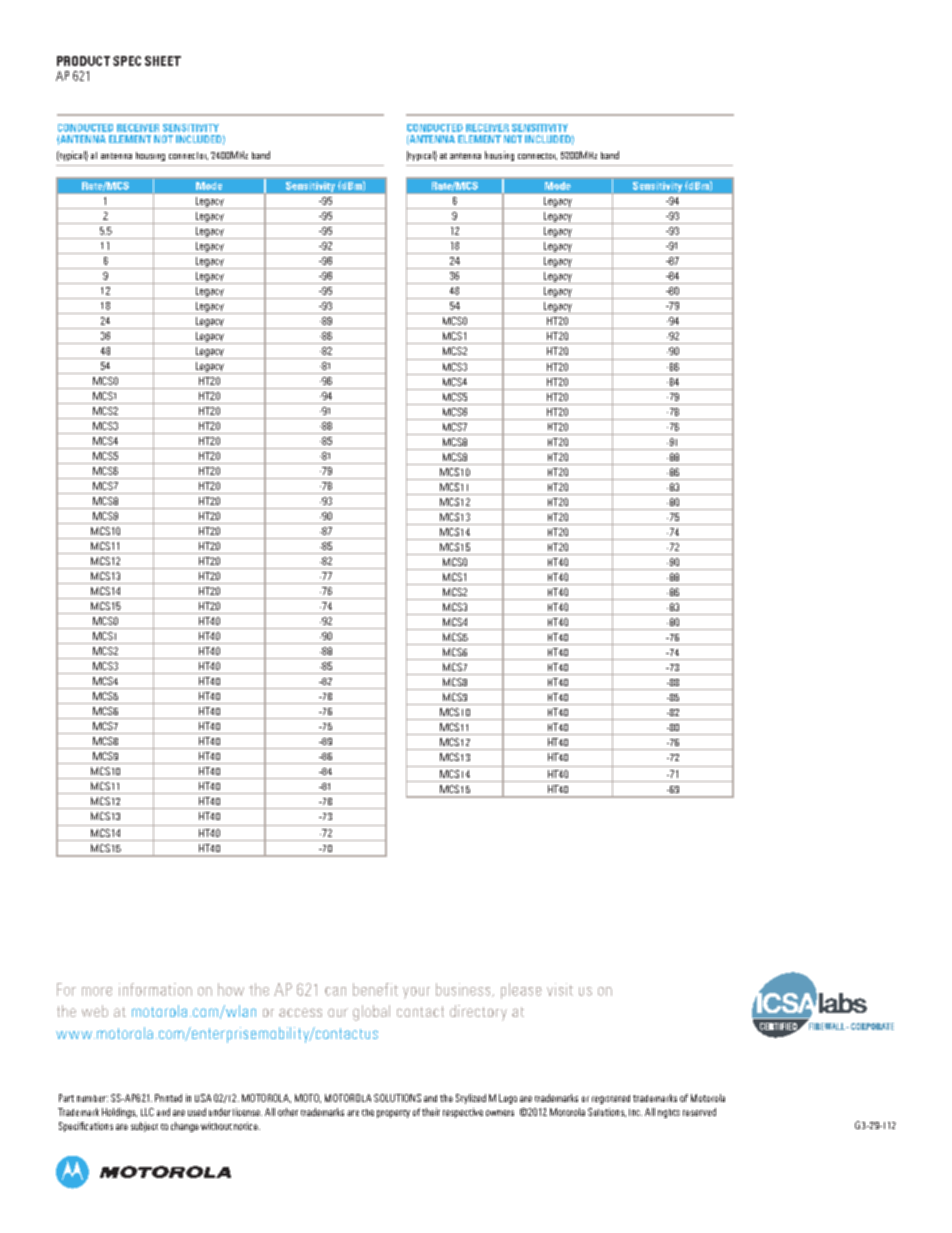 The image size is (952, 1233). What do you see at coordinates (155, 989) in the page?
I see `information` at bounding box center [155, 989].
